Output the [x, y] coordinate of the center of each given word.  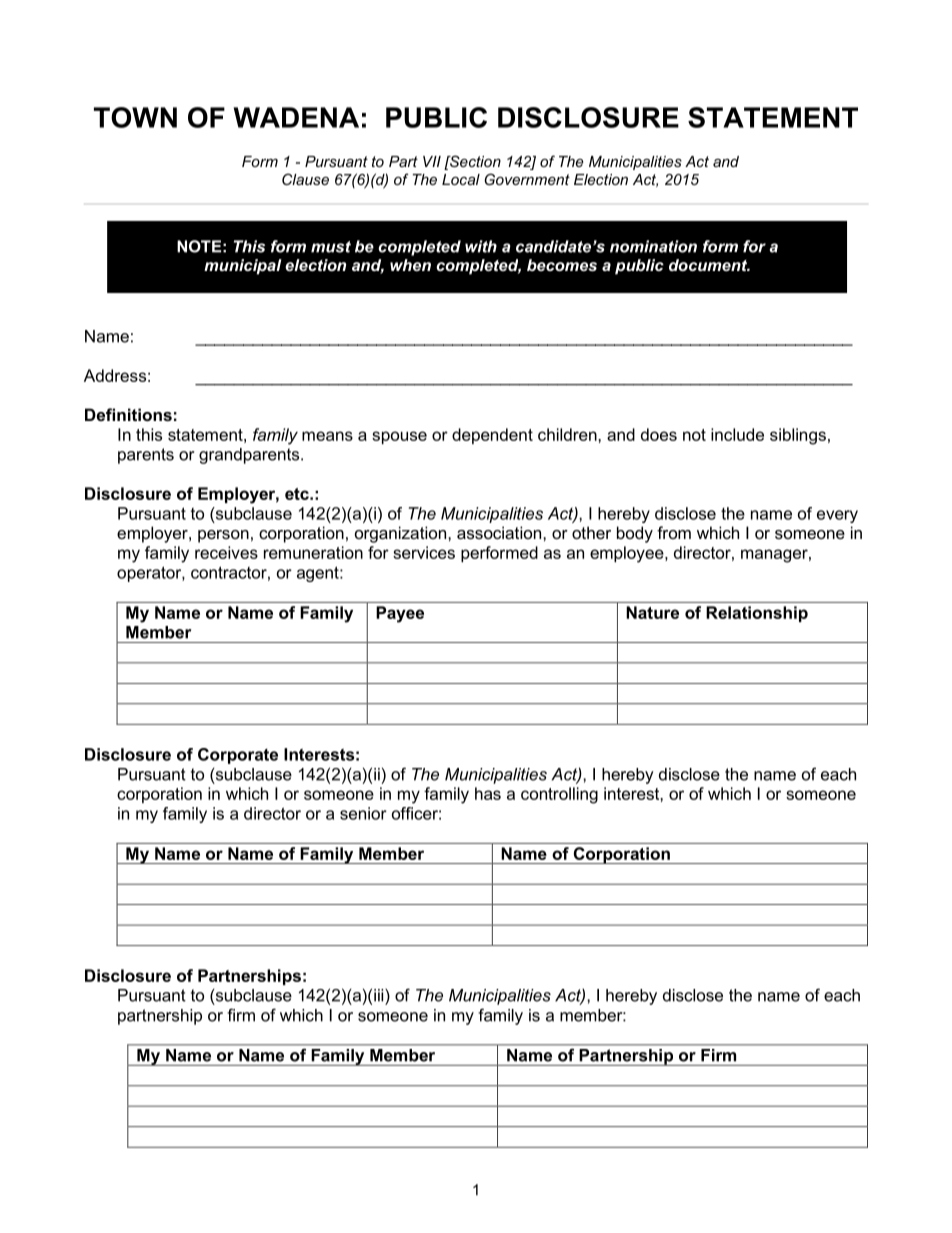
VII [432, 161]
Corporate [238, 756]
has [488, 793]
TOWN [135, 117]
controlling [559, 795]
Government [527, 179]
